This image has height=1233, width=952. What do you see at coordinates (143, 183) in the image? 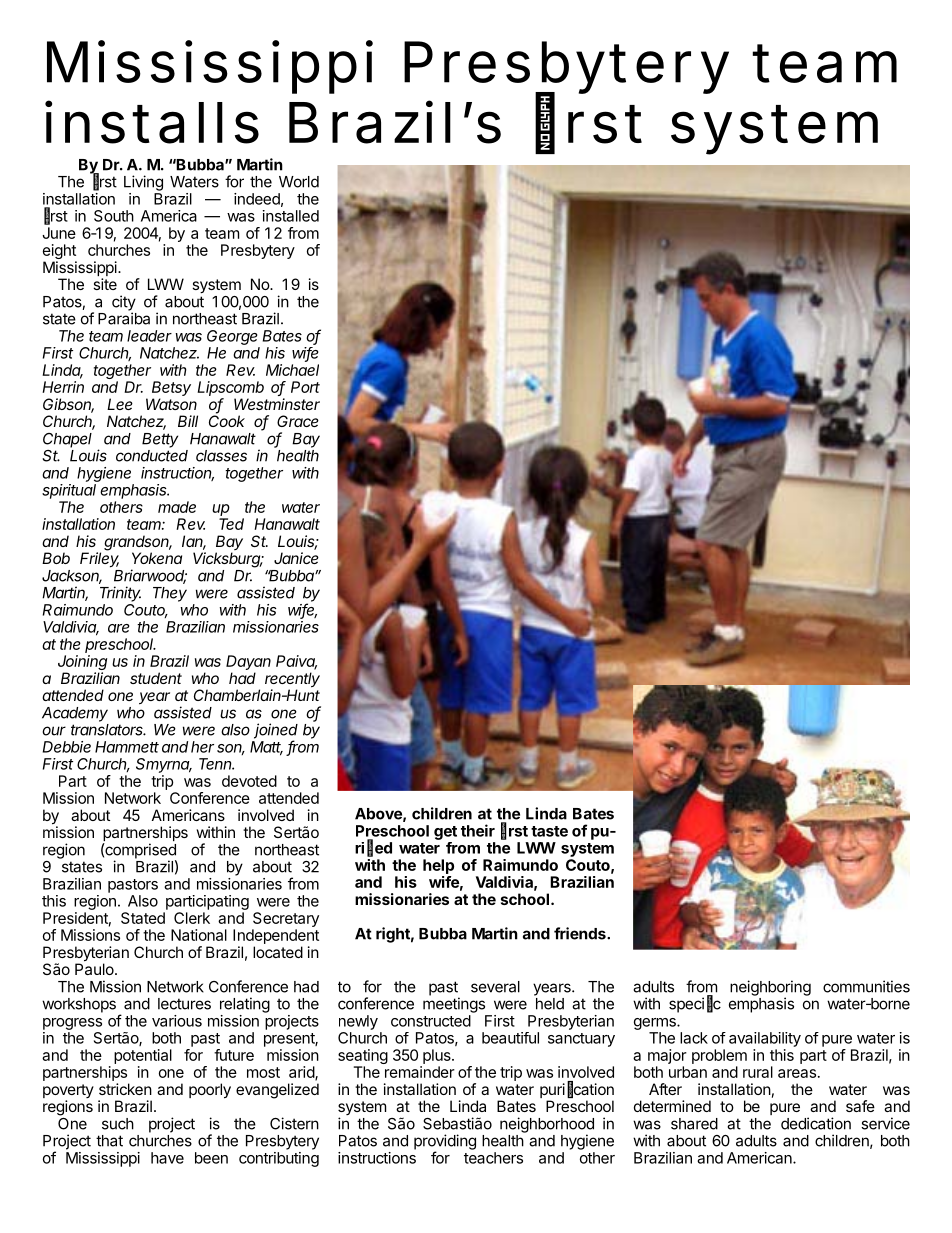
I see `Living` at bounding box center [143, 183].
